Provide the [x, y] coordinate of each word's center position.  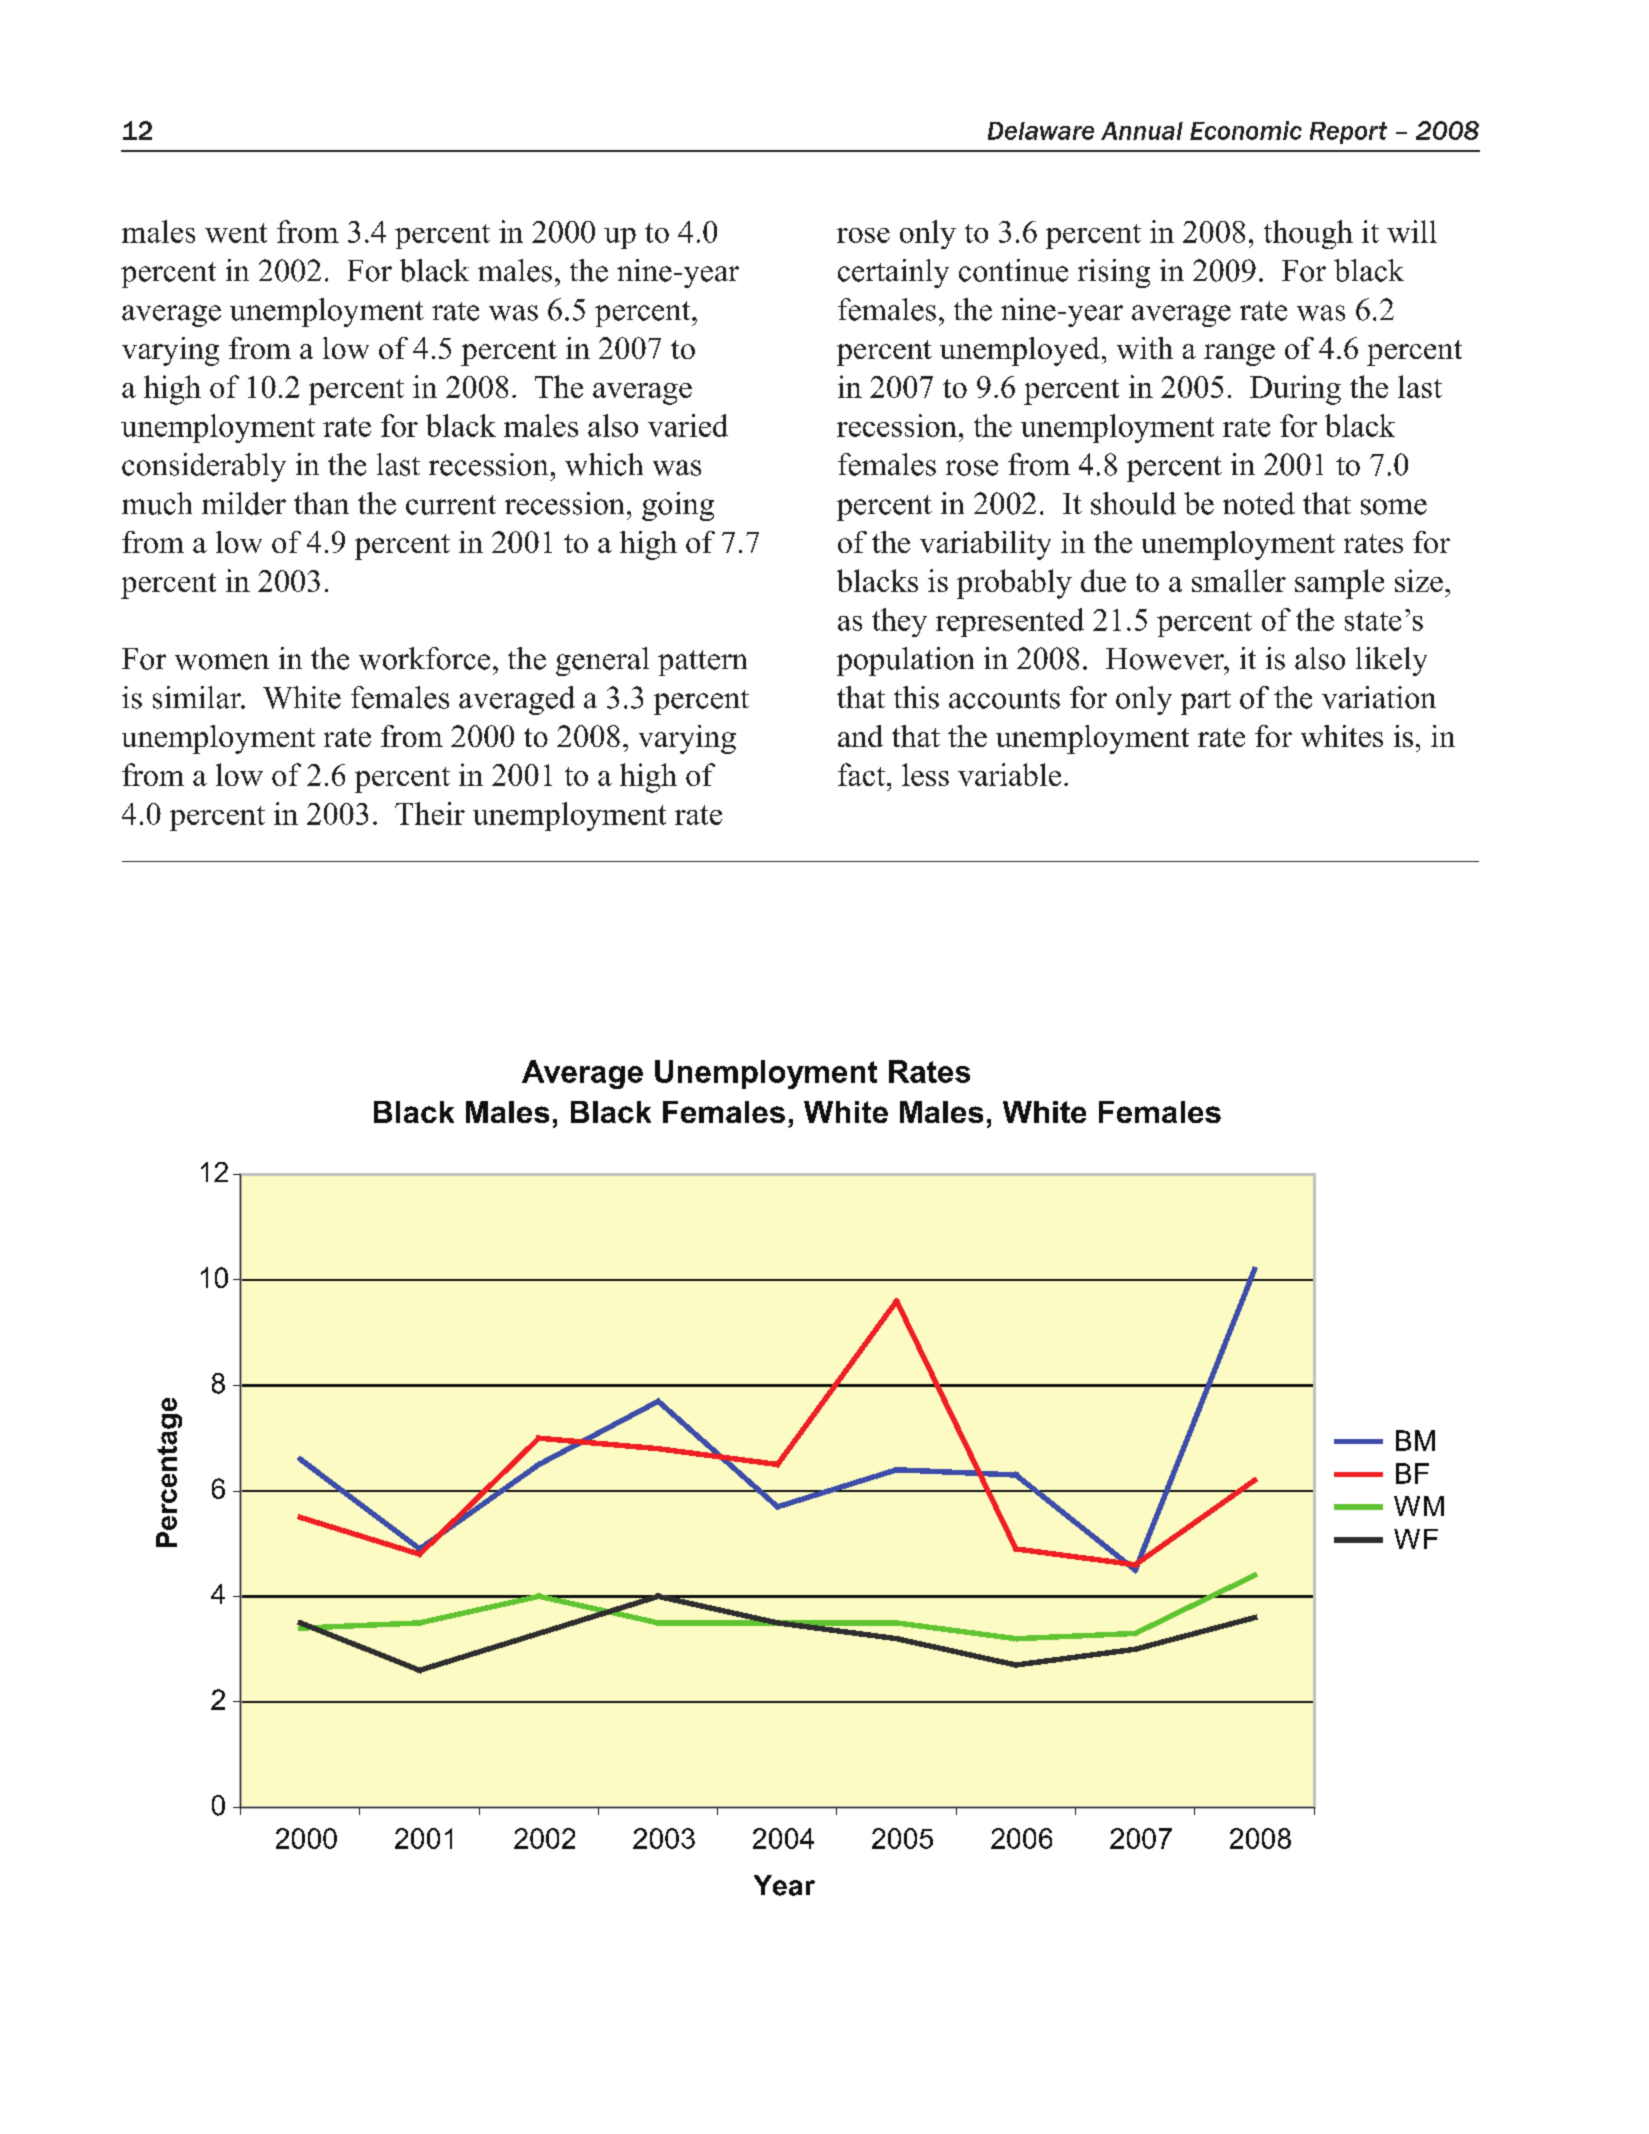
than [321, 503]
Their [430, 813]
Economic [1246, 130]
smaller [1239, 580]
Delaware [1041, 131]
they [899, 622]
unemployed [1020, 351]
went [236, 233]
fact [863, 774]
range [1239, 355]
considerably [204, 467]
